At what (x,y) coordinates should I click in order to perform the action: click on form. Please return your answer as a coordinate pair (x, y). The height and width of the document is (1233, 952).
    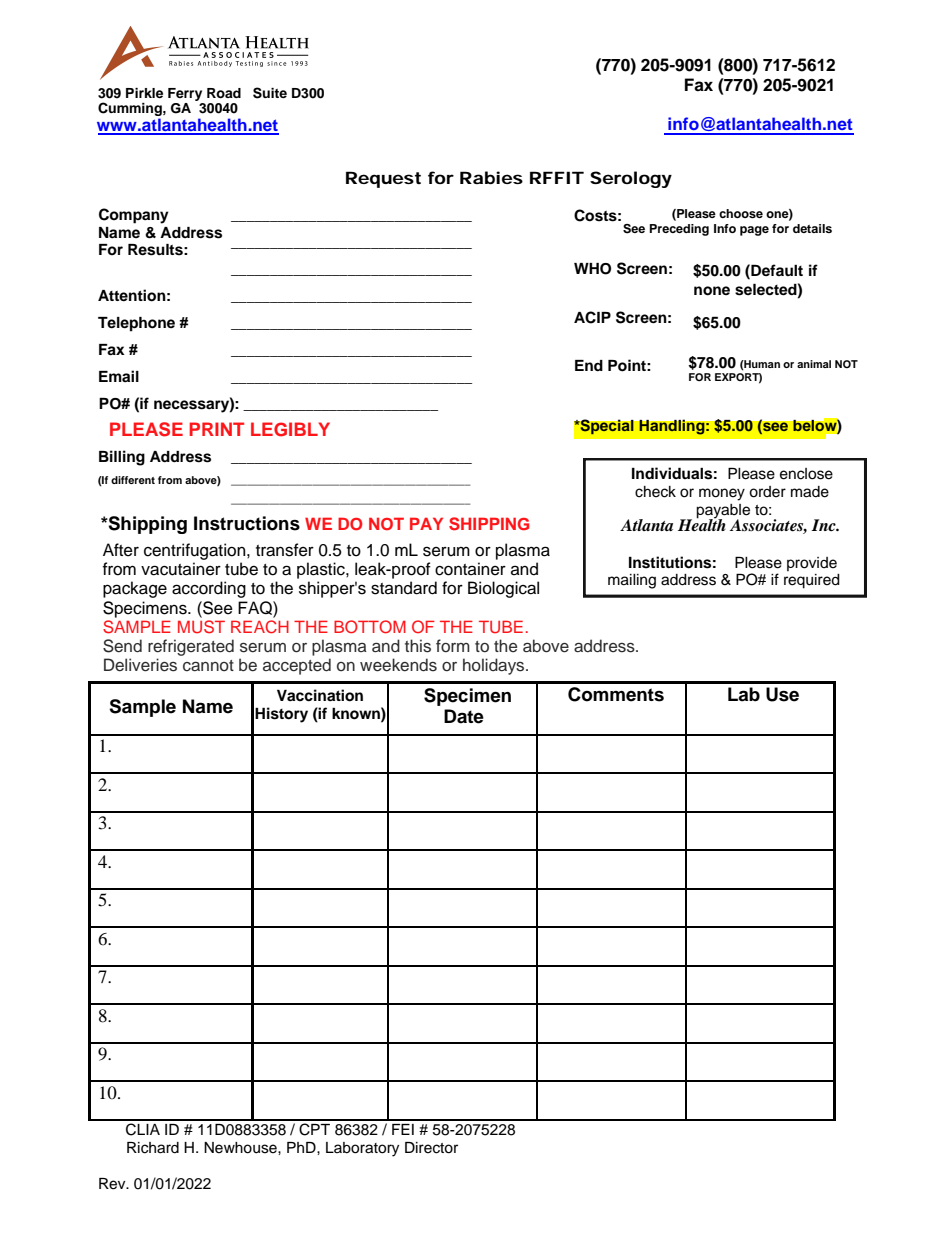
    Looking at the image, I should click on (453, 645).
